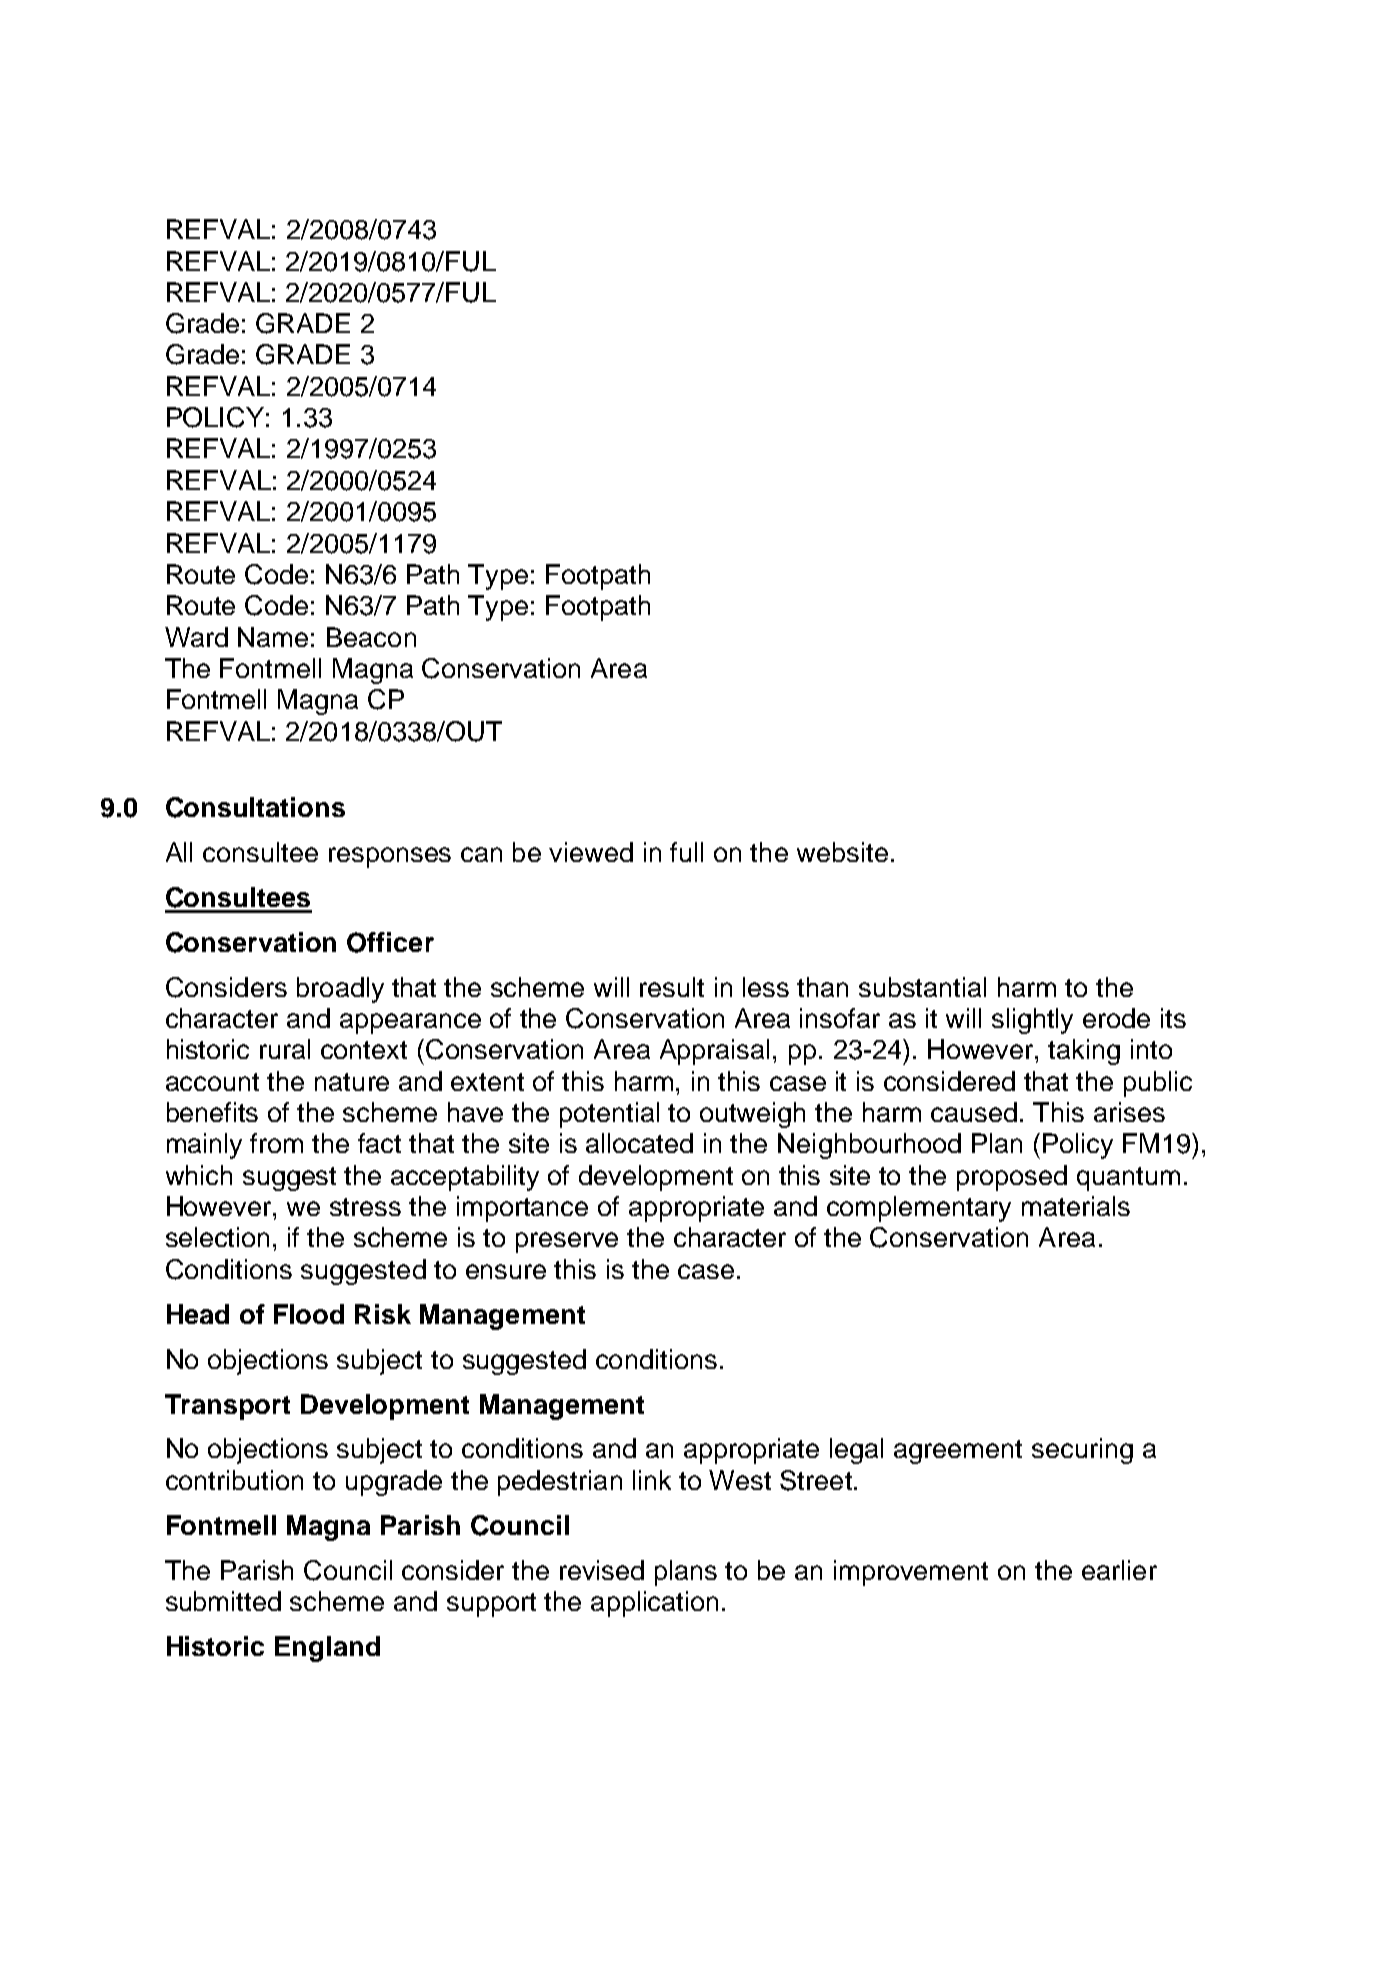 The height and width of the screenshot is (1964, 1389). Describe the element at coordinates (227, 1407) in the screenshot. I see `Transport` at that location.
